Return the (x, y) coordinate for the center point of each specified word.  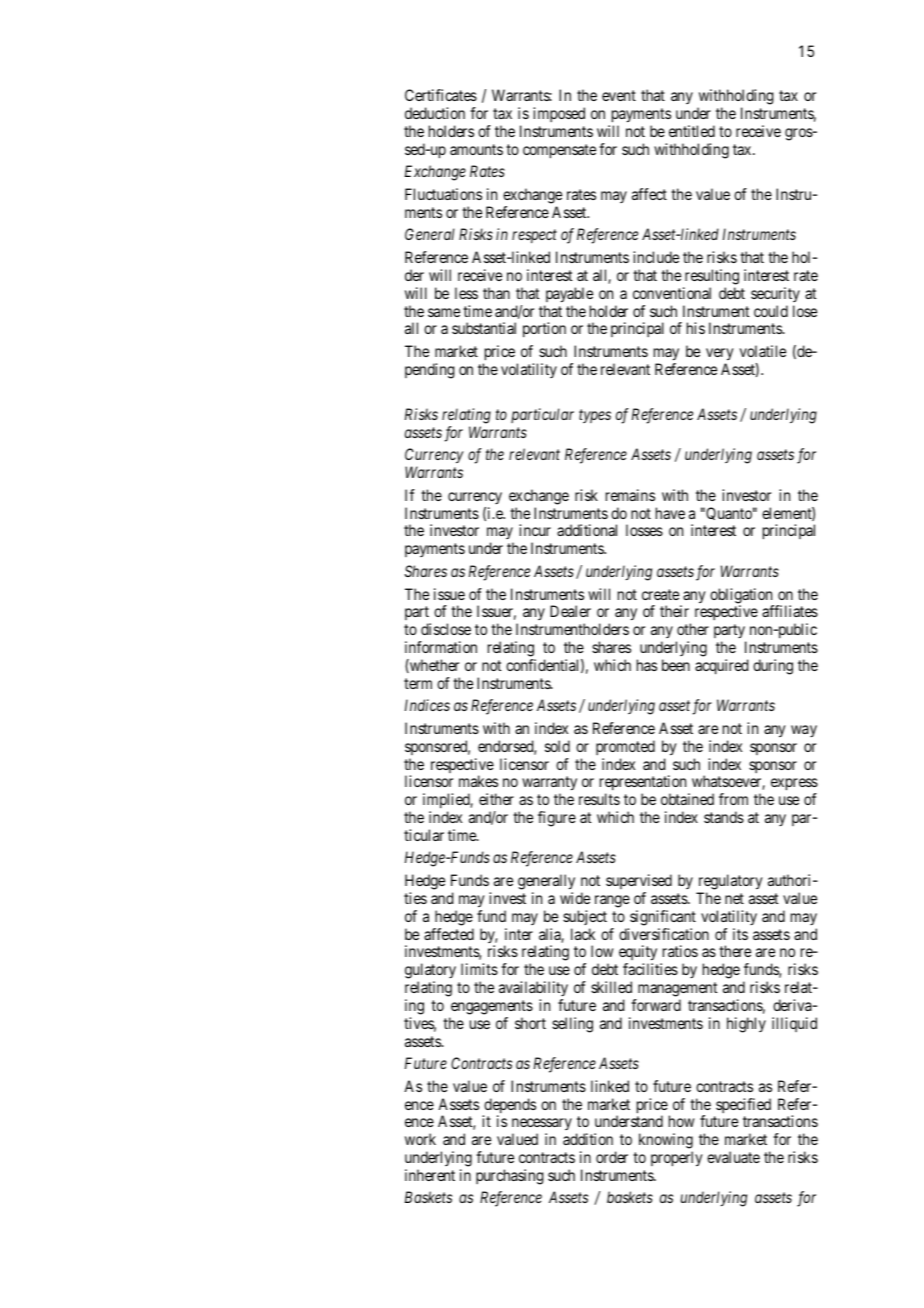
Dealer (570, 611)
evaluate (733, 1157)
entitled (692, 131)
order (612, 1157)
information (441, 647)
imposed (559, 114)
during (773, 667)
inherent (430, 1175)
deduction (435, 113)
